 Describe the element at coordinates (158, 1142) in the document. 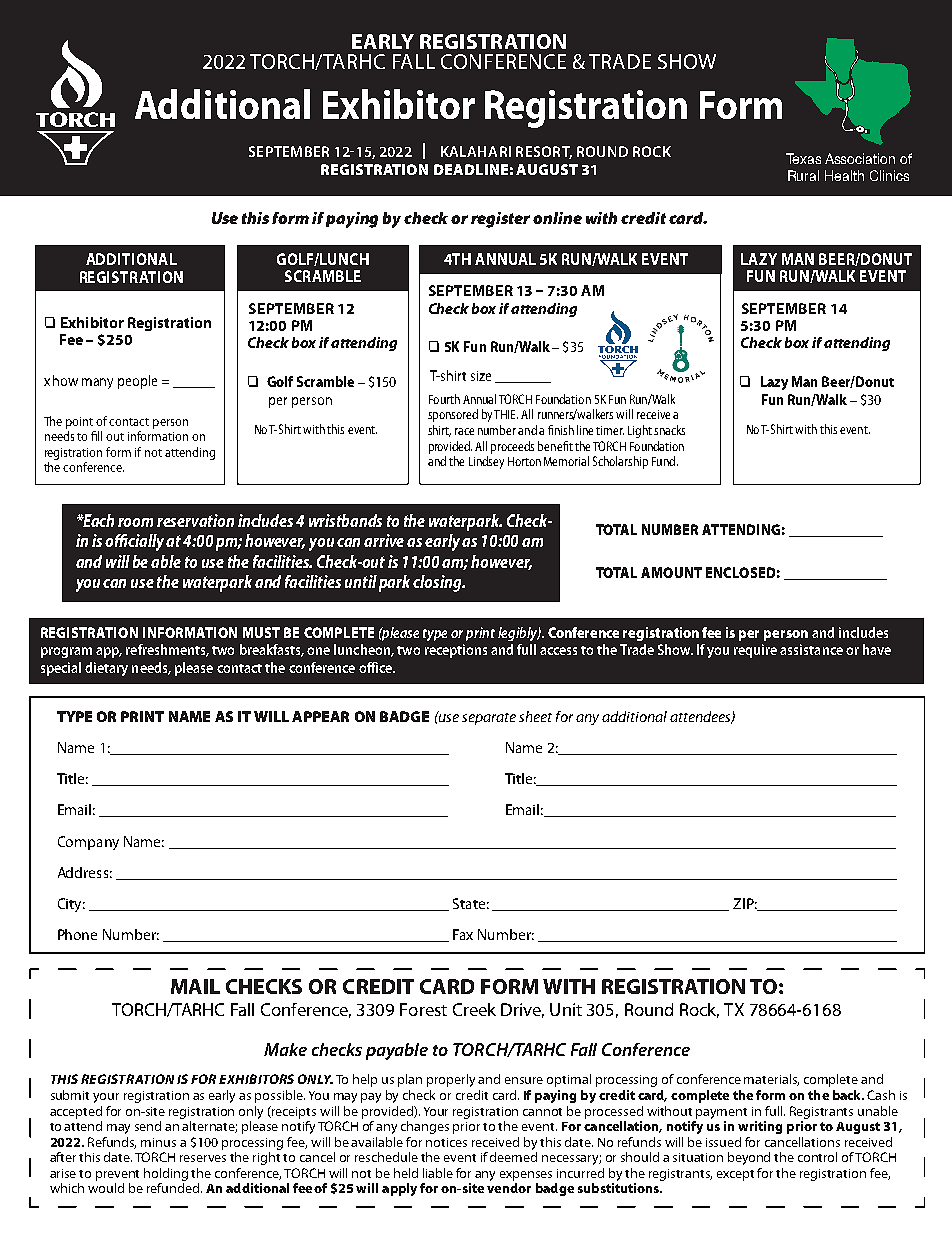

I see `minus` at that location.
